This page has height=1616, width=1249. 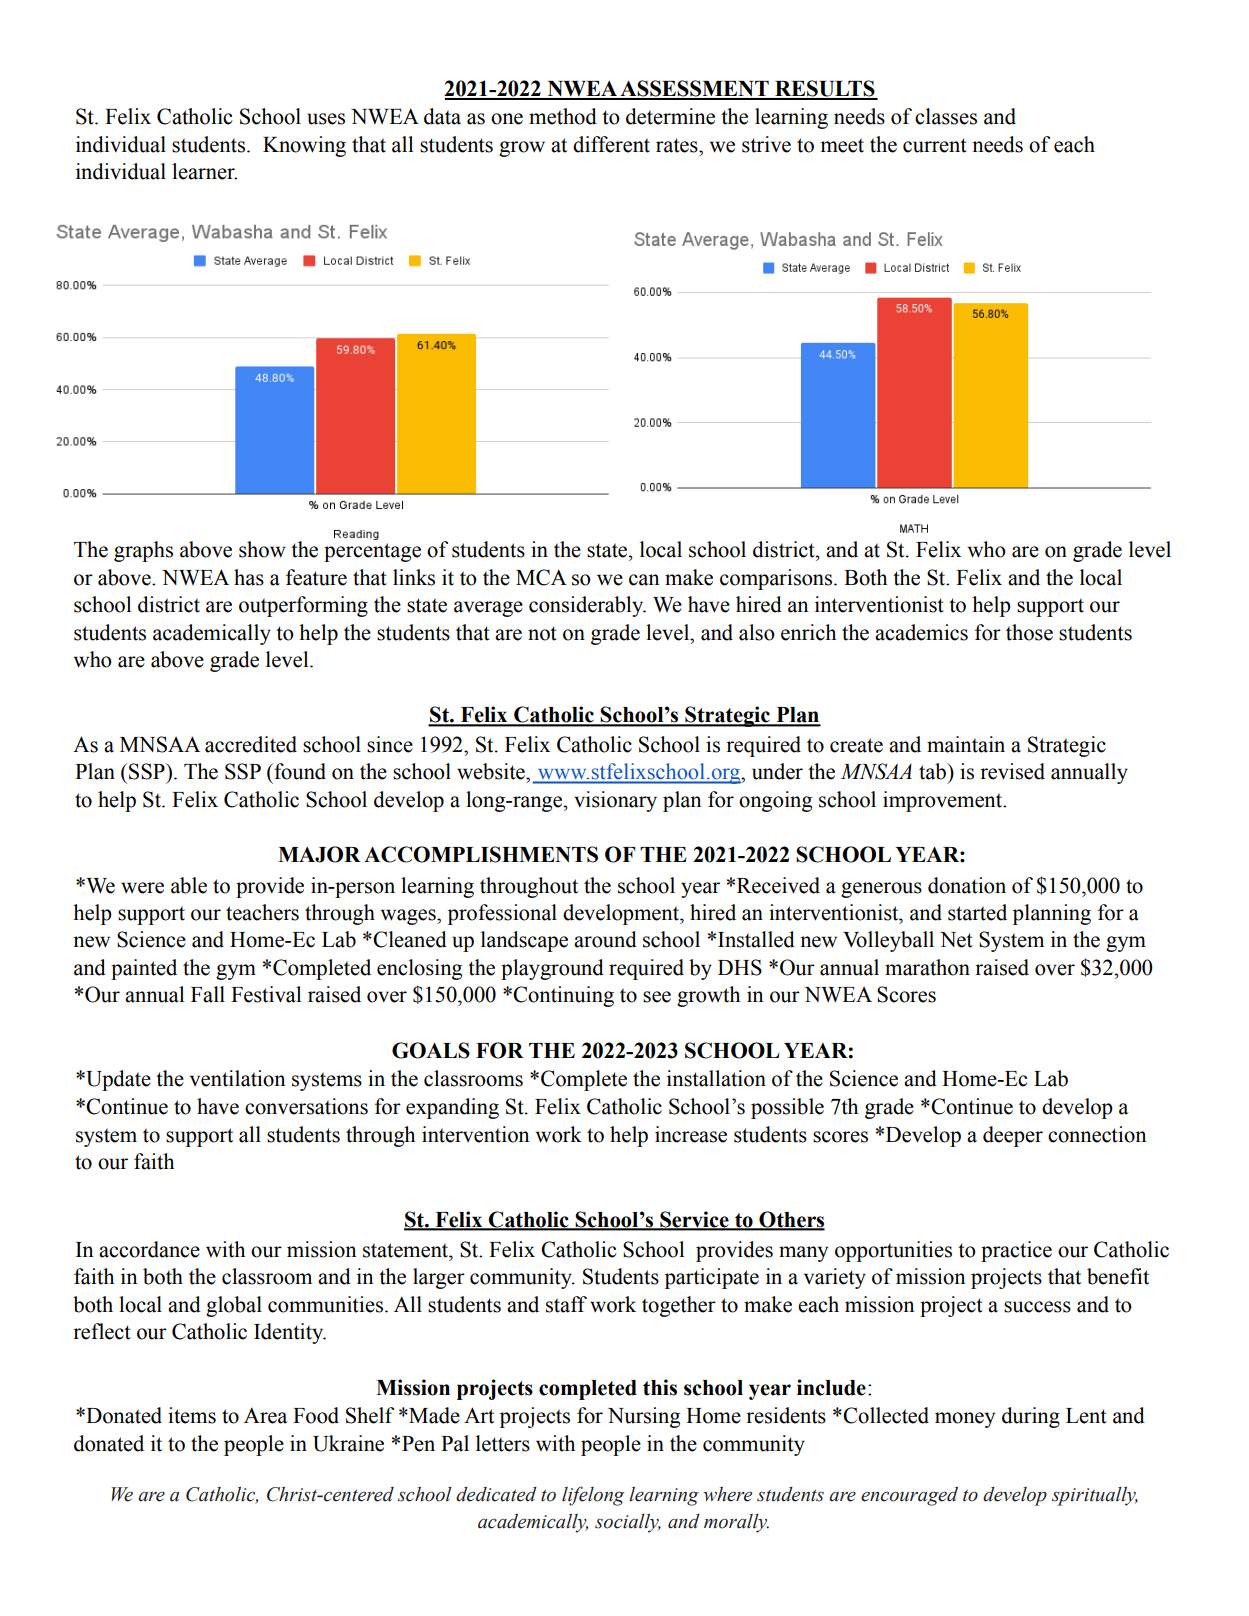 What do you see at coordinates (644, 580) in the page?
I see `can` at bounding box center [644, 580].
